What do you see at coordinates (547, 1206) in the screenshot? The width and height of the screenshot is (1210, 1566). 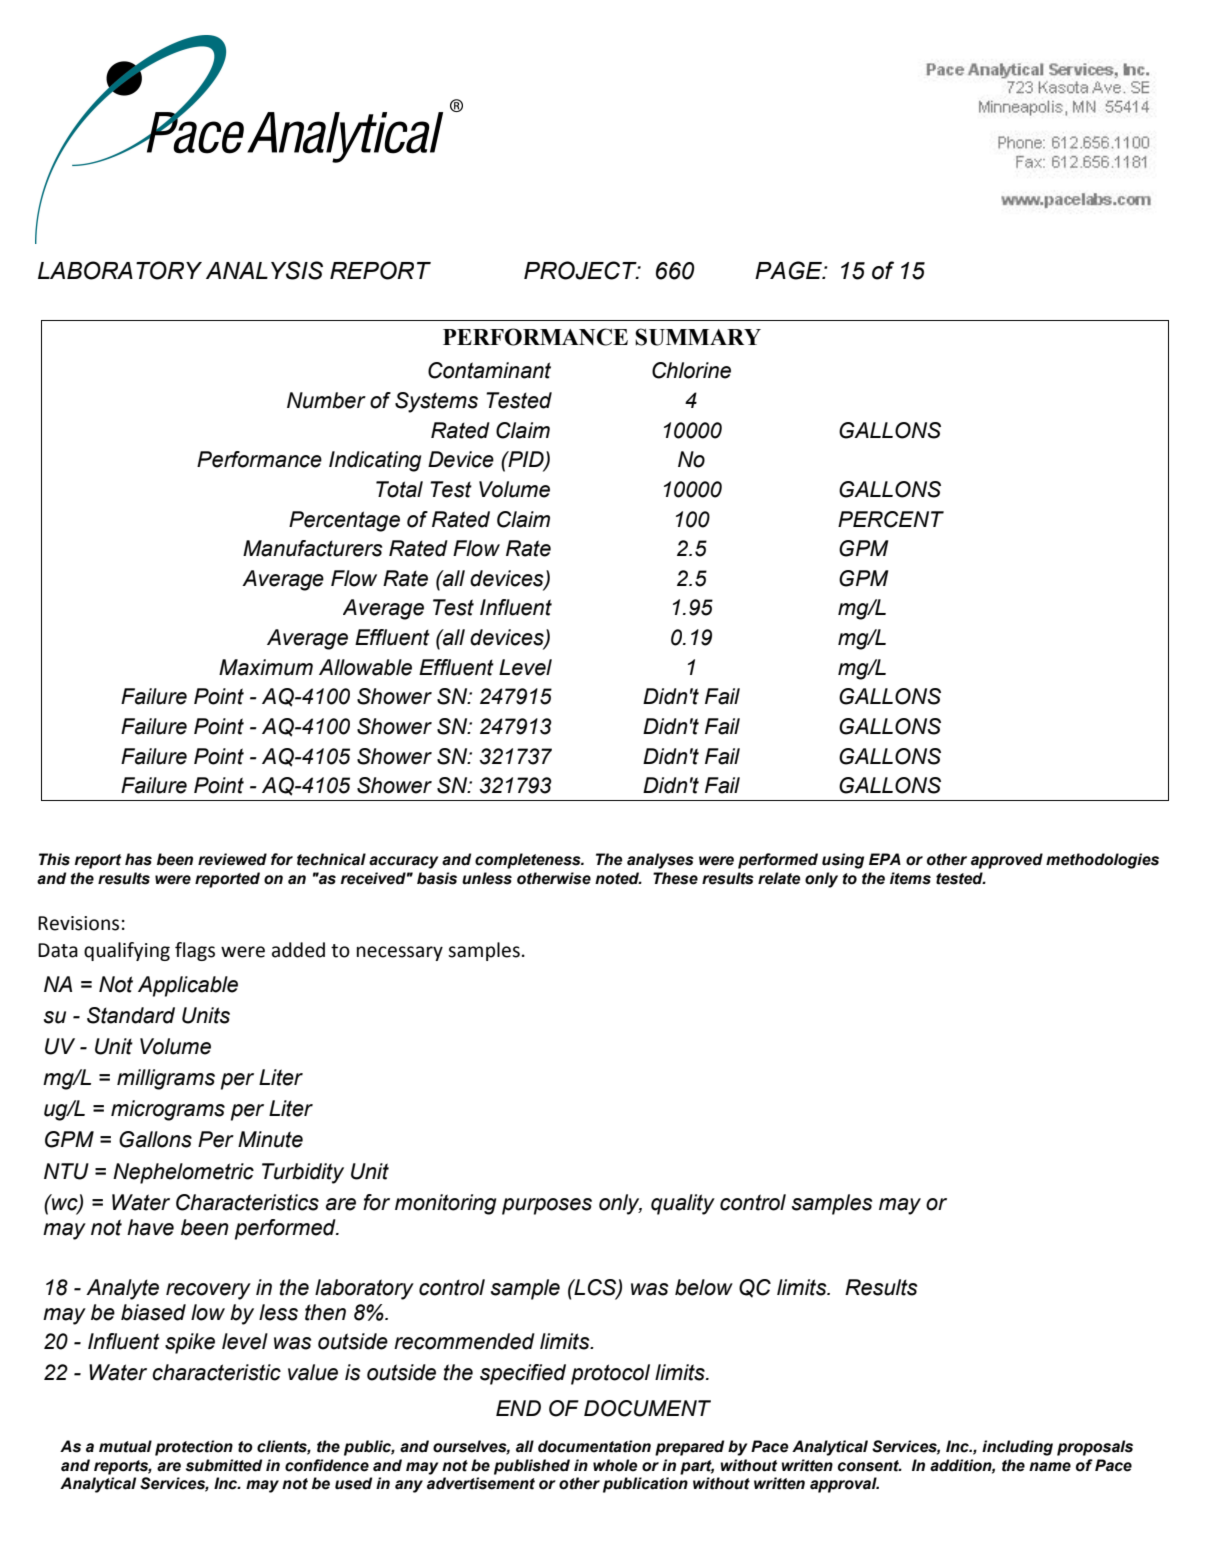 I see `purposes` at bounding box center [547, 1206].
